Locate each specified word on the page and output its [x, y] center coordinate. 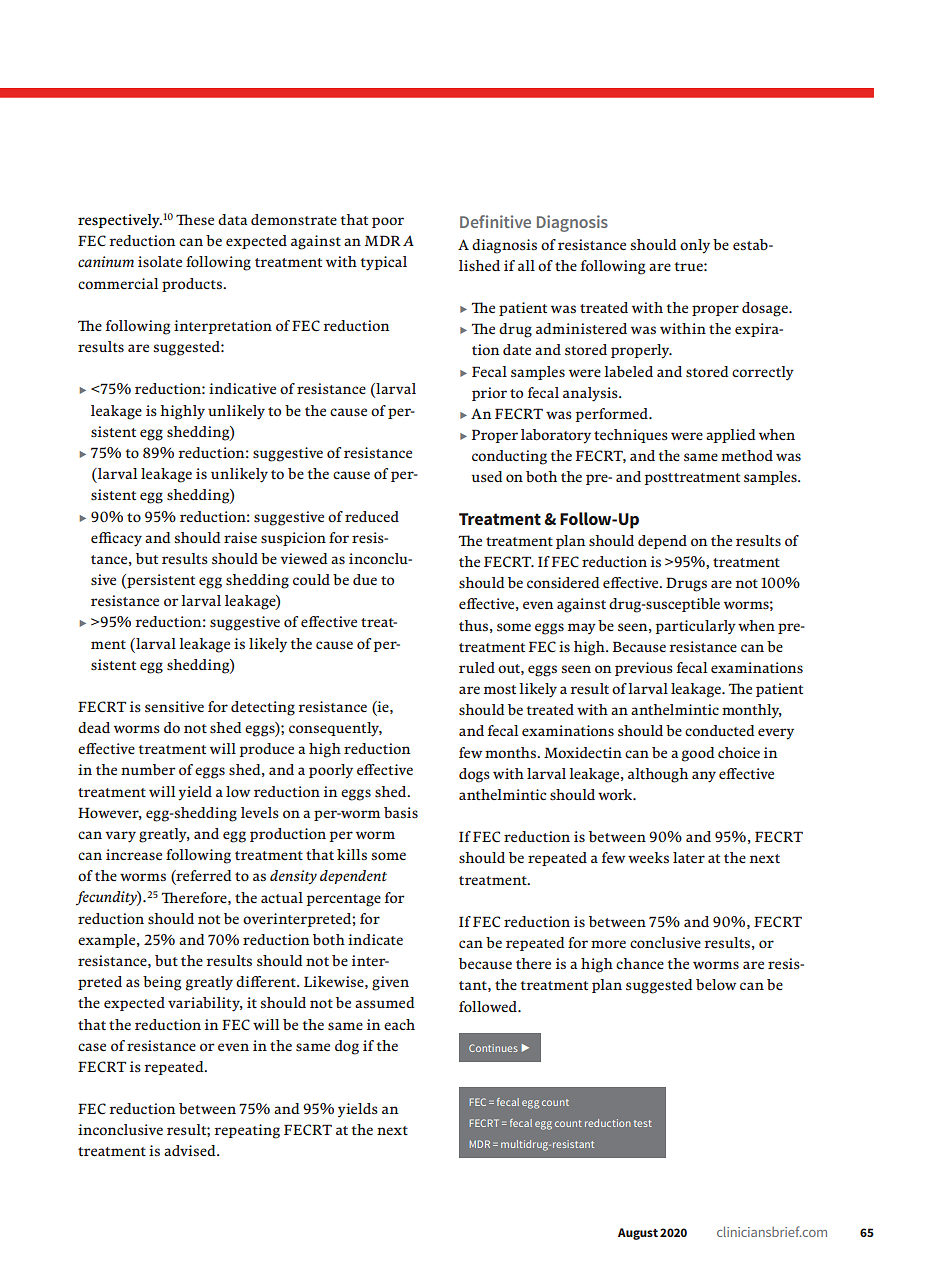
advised [191, 1151]
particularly [695, 627]
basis [401, 813]
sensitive [174, 707]
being [162, 983]
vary [120, 837]
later [689, 857]
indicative [242, 388]
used [487, 476]
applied [731, 436]
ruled [477, 667]
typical [384, 263]
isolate [160, 262]
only [695, 246]
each [399, 1024]
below [716, 984]
